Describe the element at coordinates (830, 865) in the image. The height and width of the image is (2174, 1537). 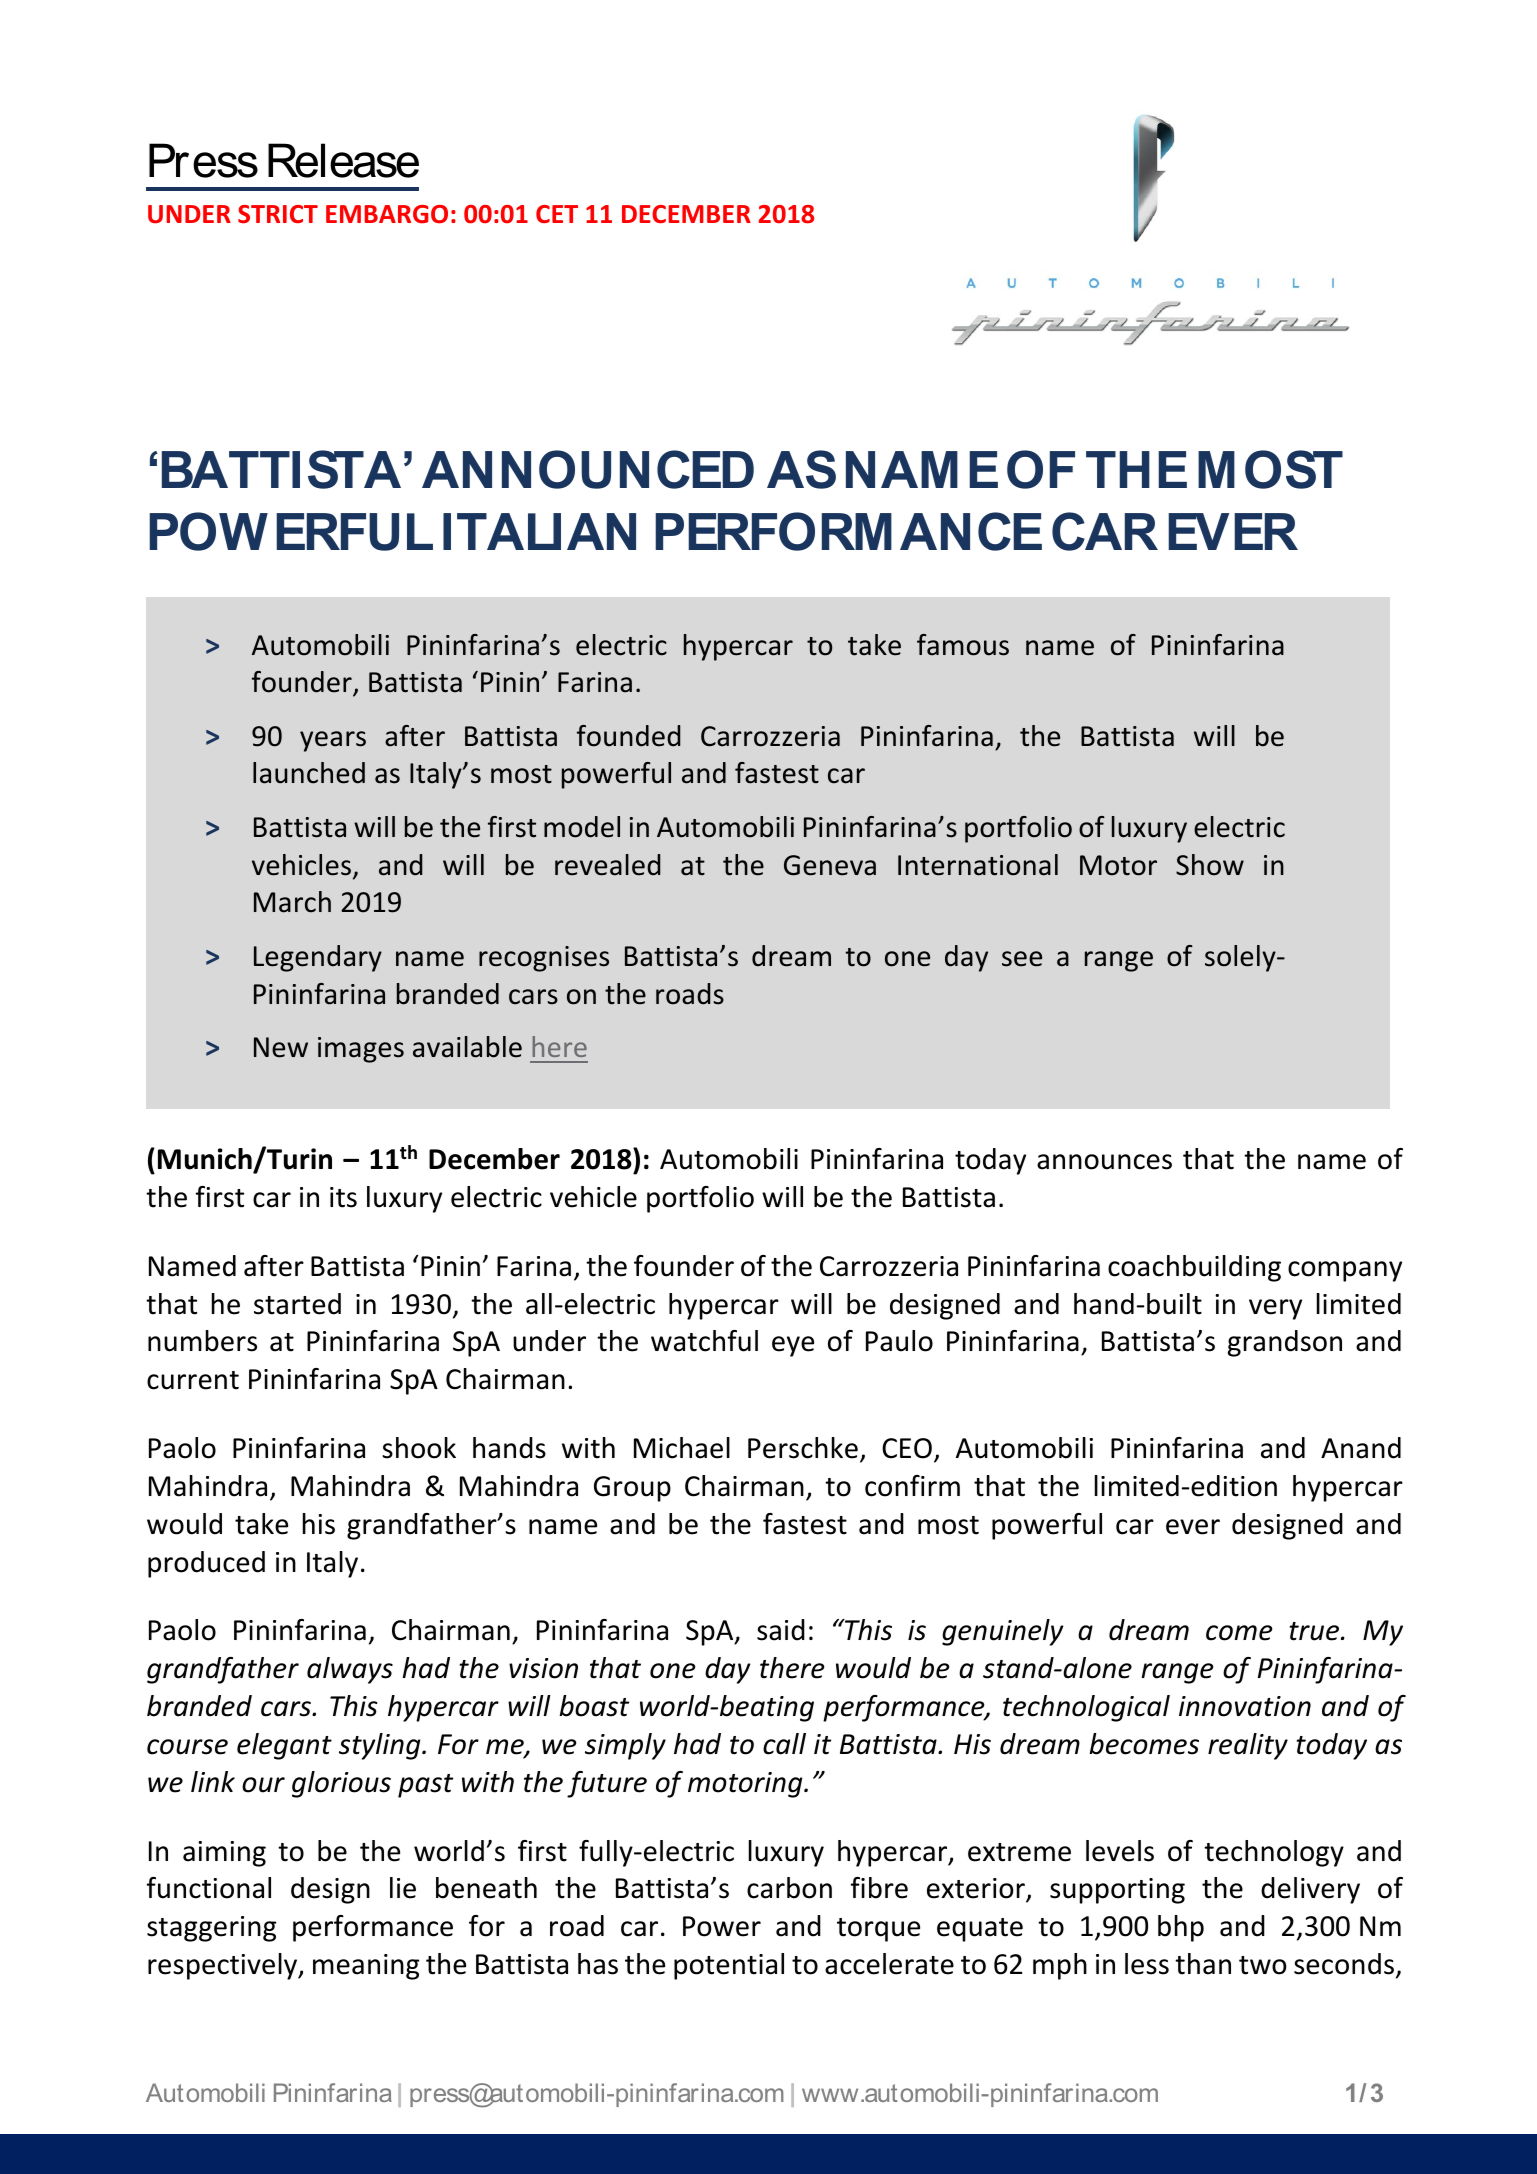
I see `Geneva` at that location.
